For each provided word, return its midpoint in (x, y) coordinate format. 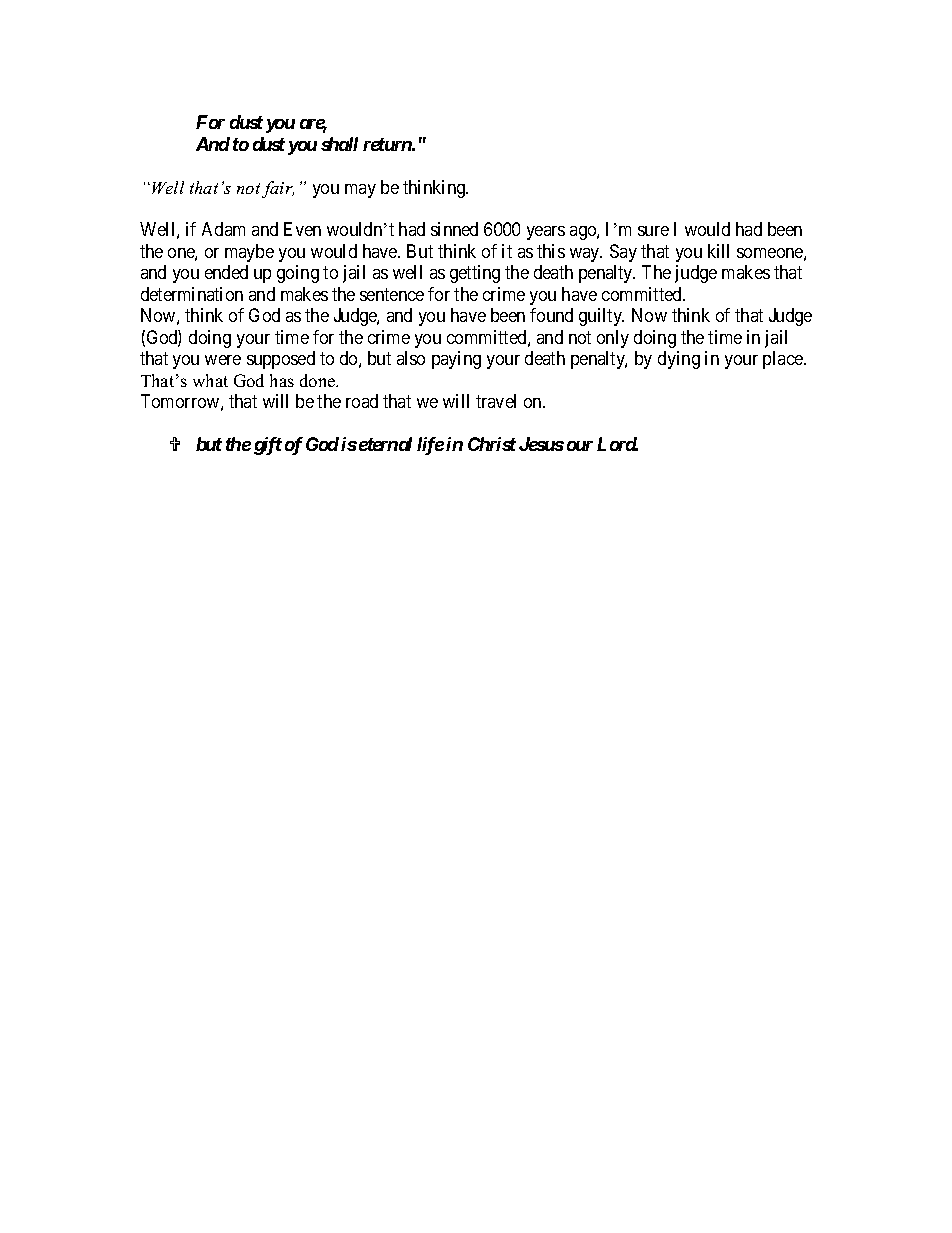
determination (192, 294)
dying (679, 360)
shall (339, 144)
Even (302, 229)
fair (278, 189)
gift (268, 446)
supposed (281, 360)
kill (718, 251)
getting (475, 274)
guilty (601, 317)
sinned (454, 229)
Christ (492, 444)
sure (653, 231)
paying (456, 360)
